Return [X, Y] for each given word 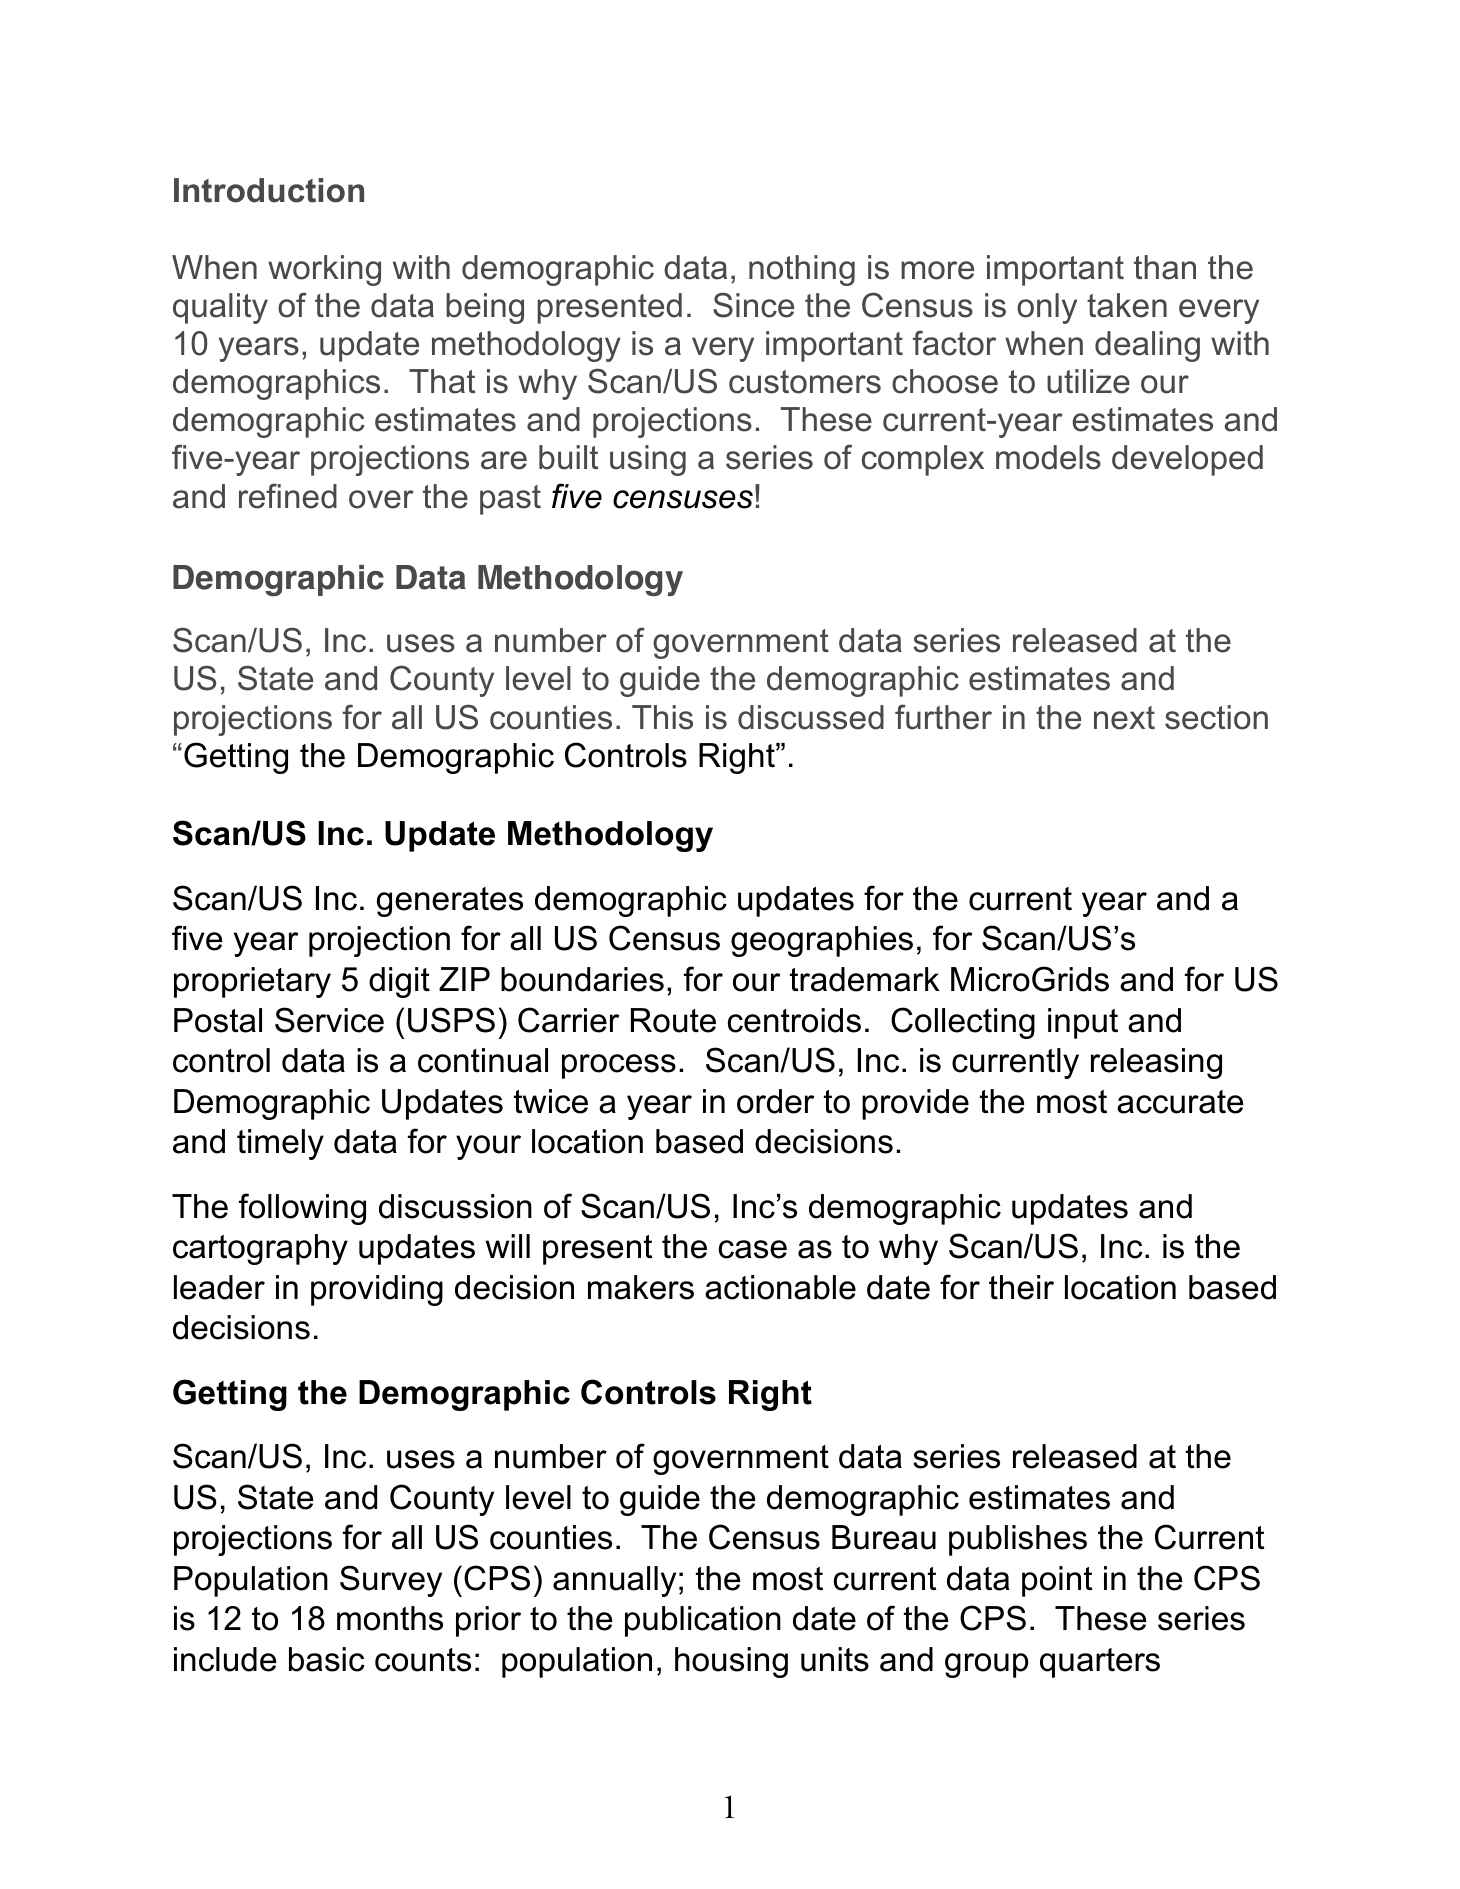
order [775, 1101]
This [662, 717]
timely [280, 1144]
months [390, 1618]
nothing [802, 270]
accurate [1180, 1102]
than [1165, 267]
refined [288, 496]
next [1124, 718]
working [324, 270]
